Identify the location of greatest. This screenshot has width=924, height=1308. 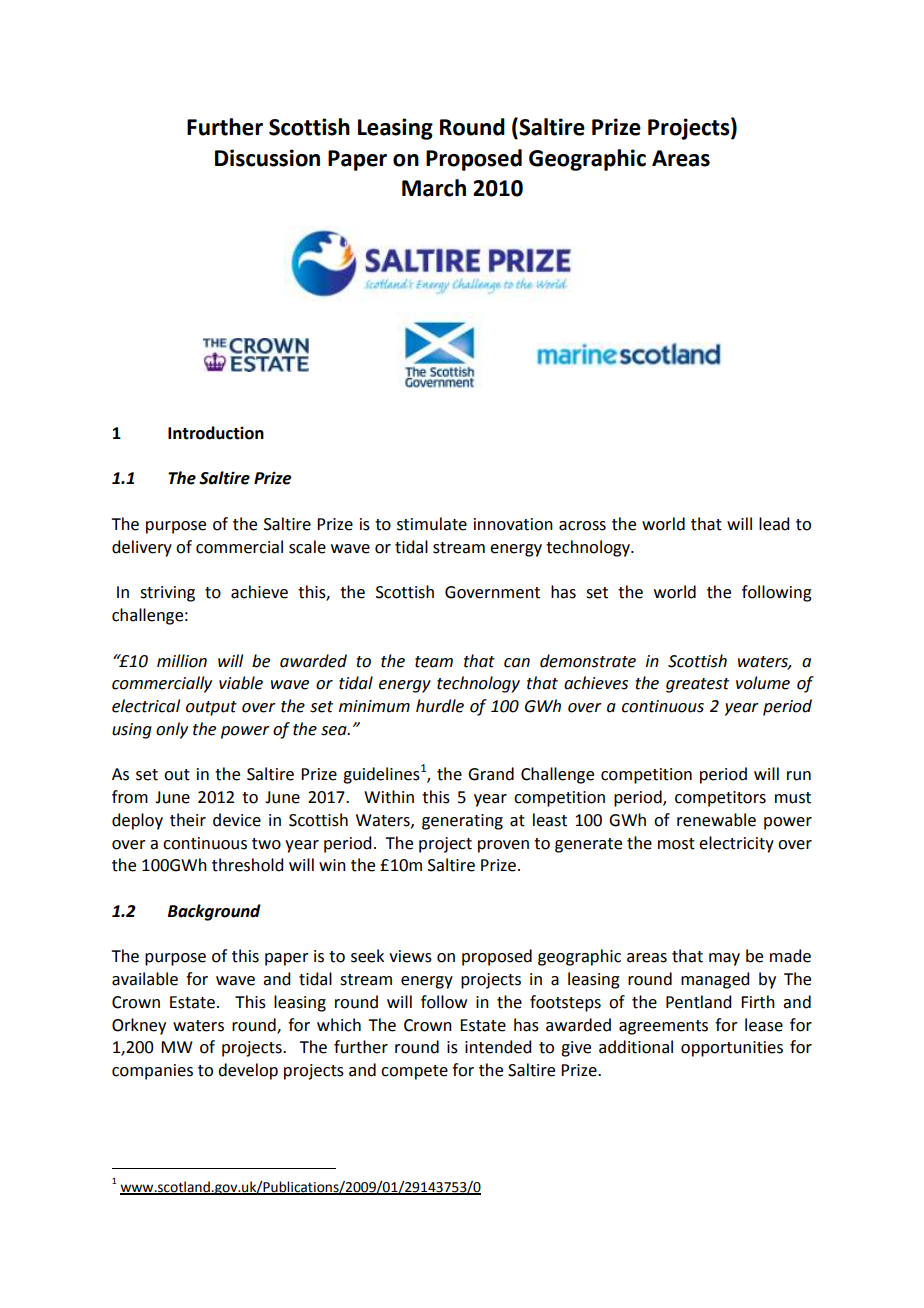
(697, 685).
